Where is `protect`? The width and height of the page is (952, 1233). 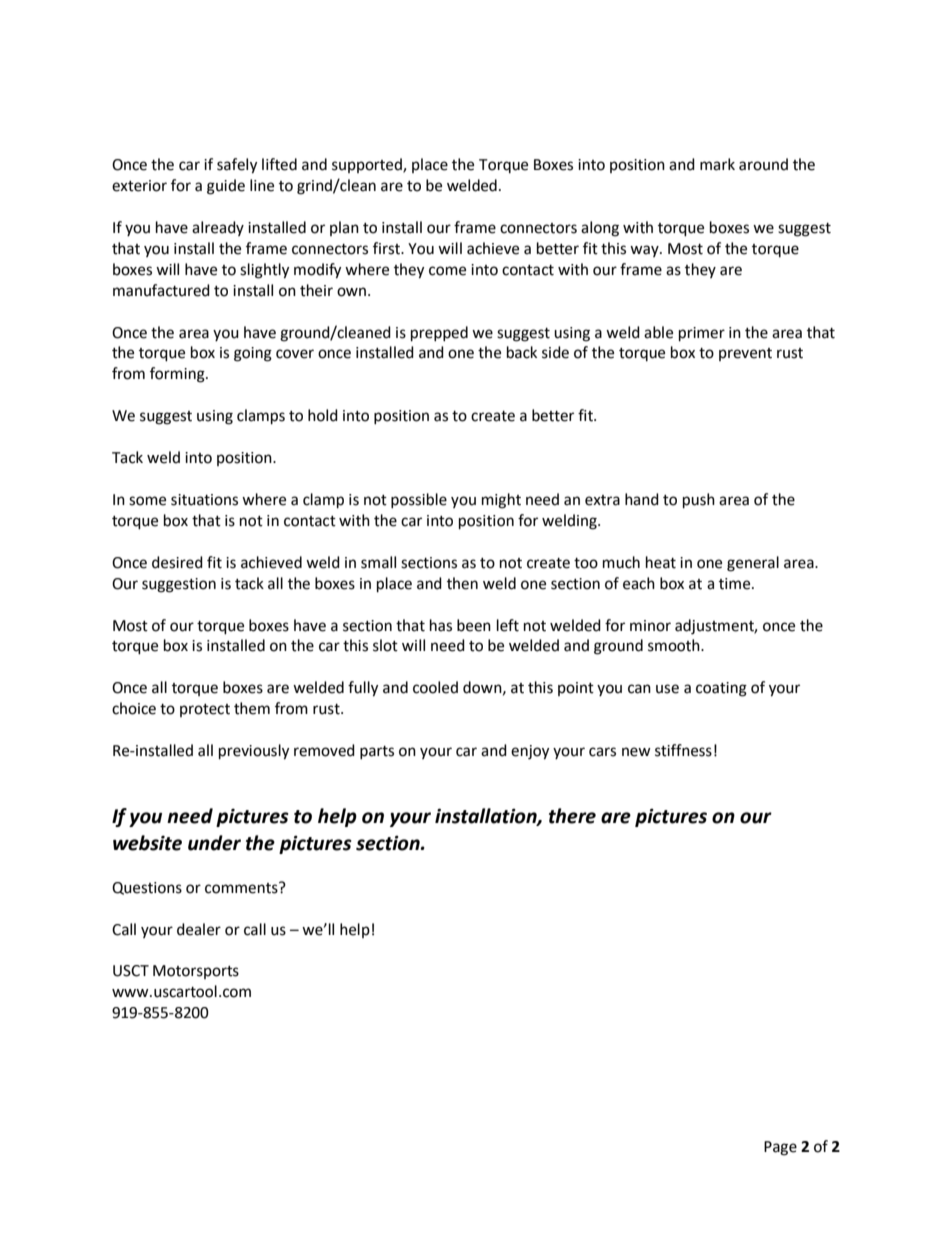
protect is located at coordinates (205, 710).
